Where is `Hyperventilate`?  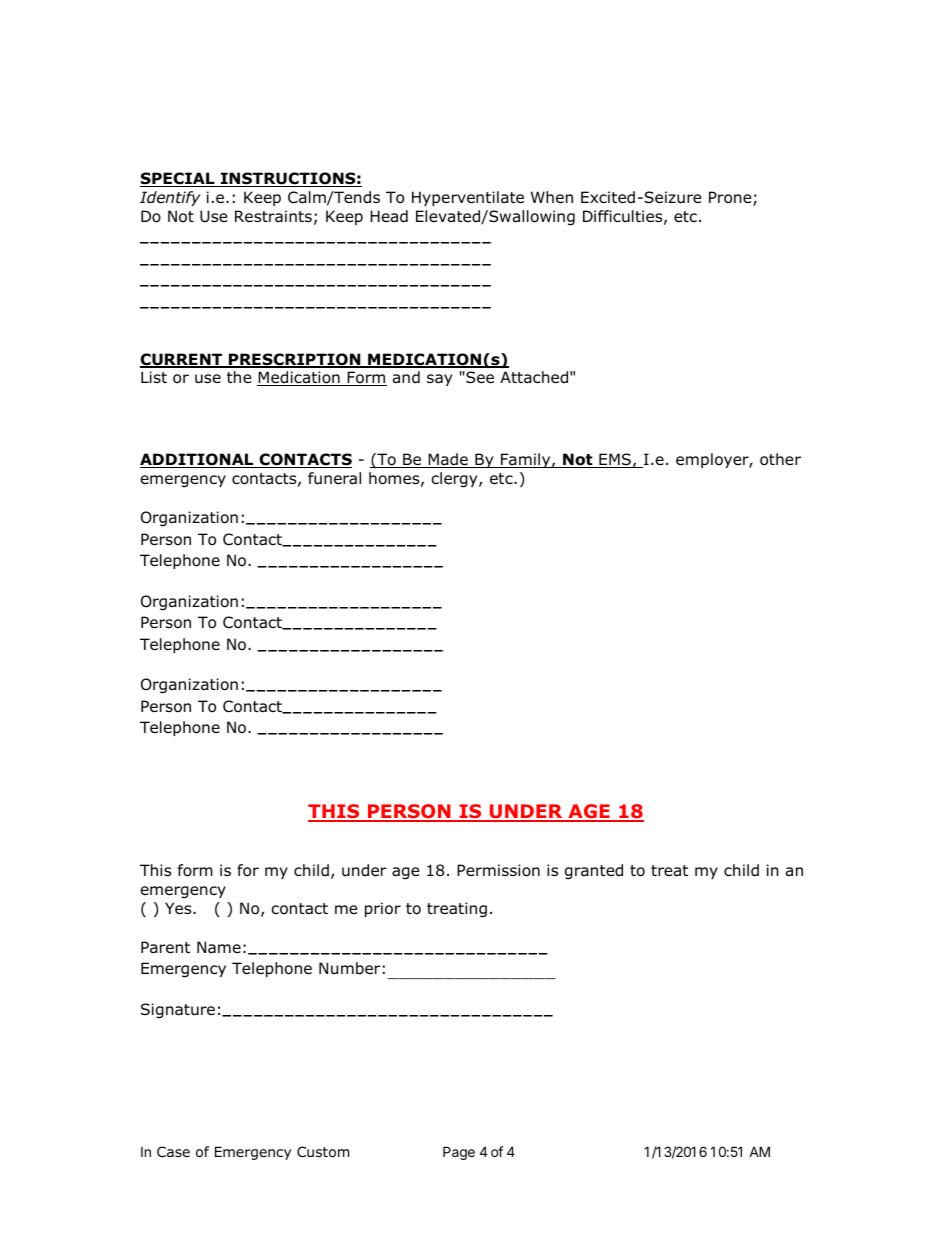
Hyperventilate is located at coordinates (468, 198).
